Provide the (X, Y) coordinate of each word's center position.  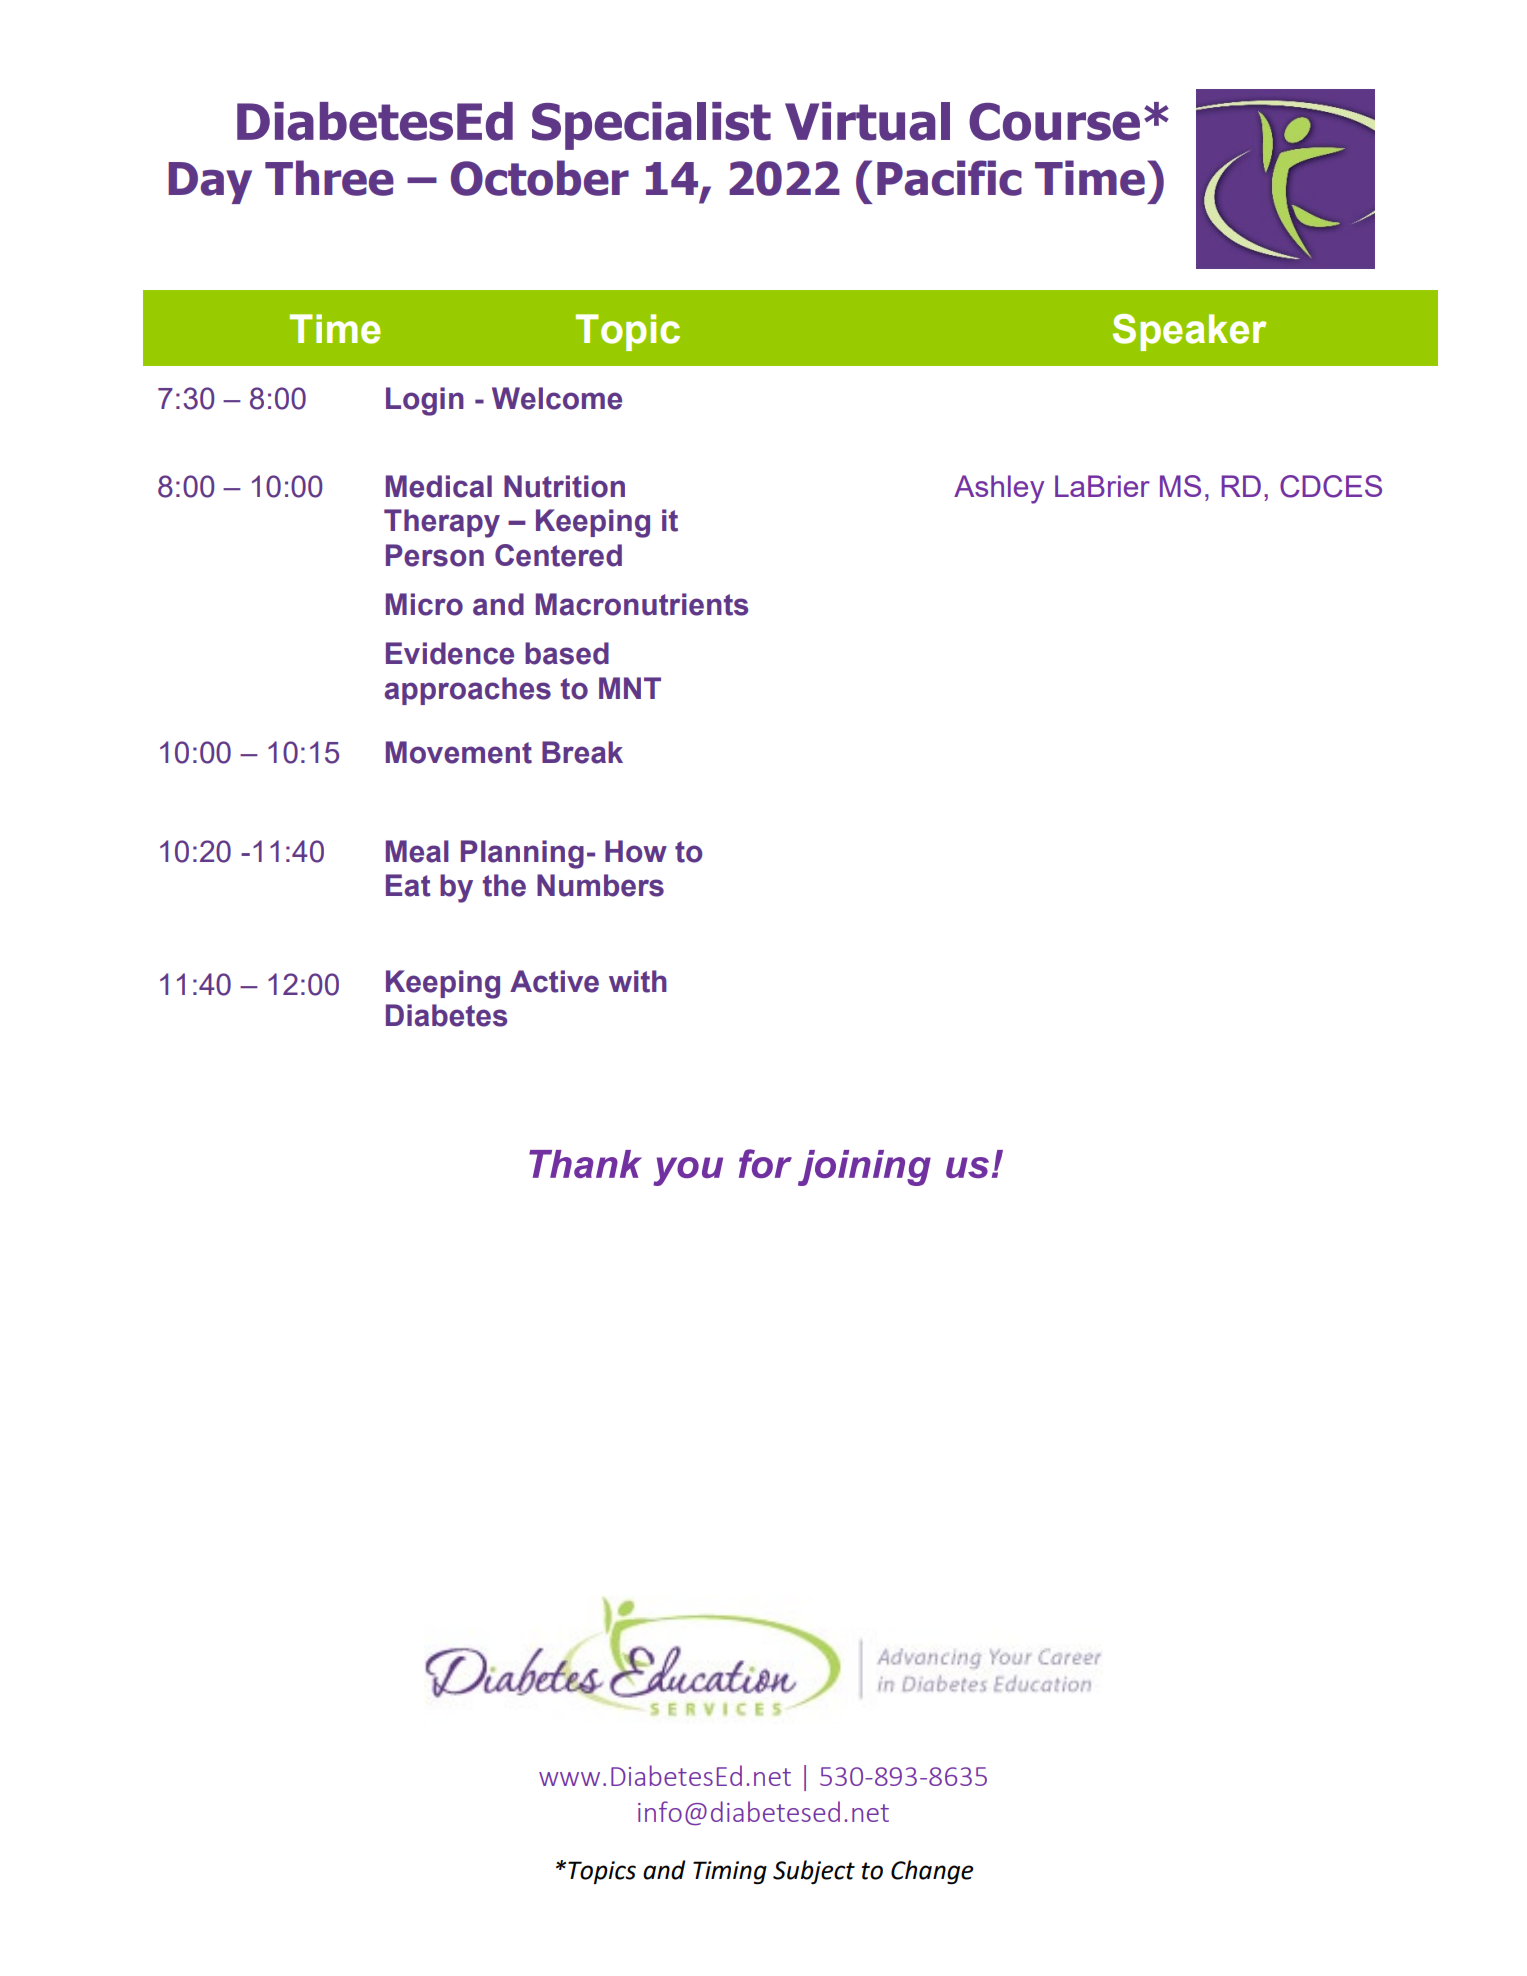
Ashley (999, 489)
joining (864, 1168)
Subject (814, 1872)
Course (1054, 122)
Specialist (651, 126)
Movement (459, 752)
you (688, 1171)
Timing (730, 1872)
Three (329, 178)
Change (932, 1872)
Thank (585, 1164)
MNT (630, 688)
